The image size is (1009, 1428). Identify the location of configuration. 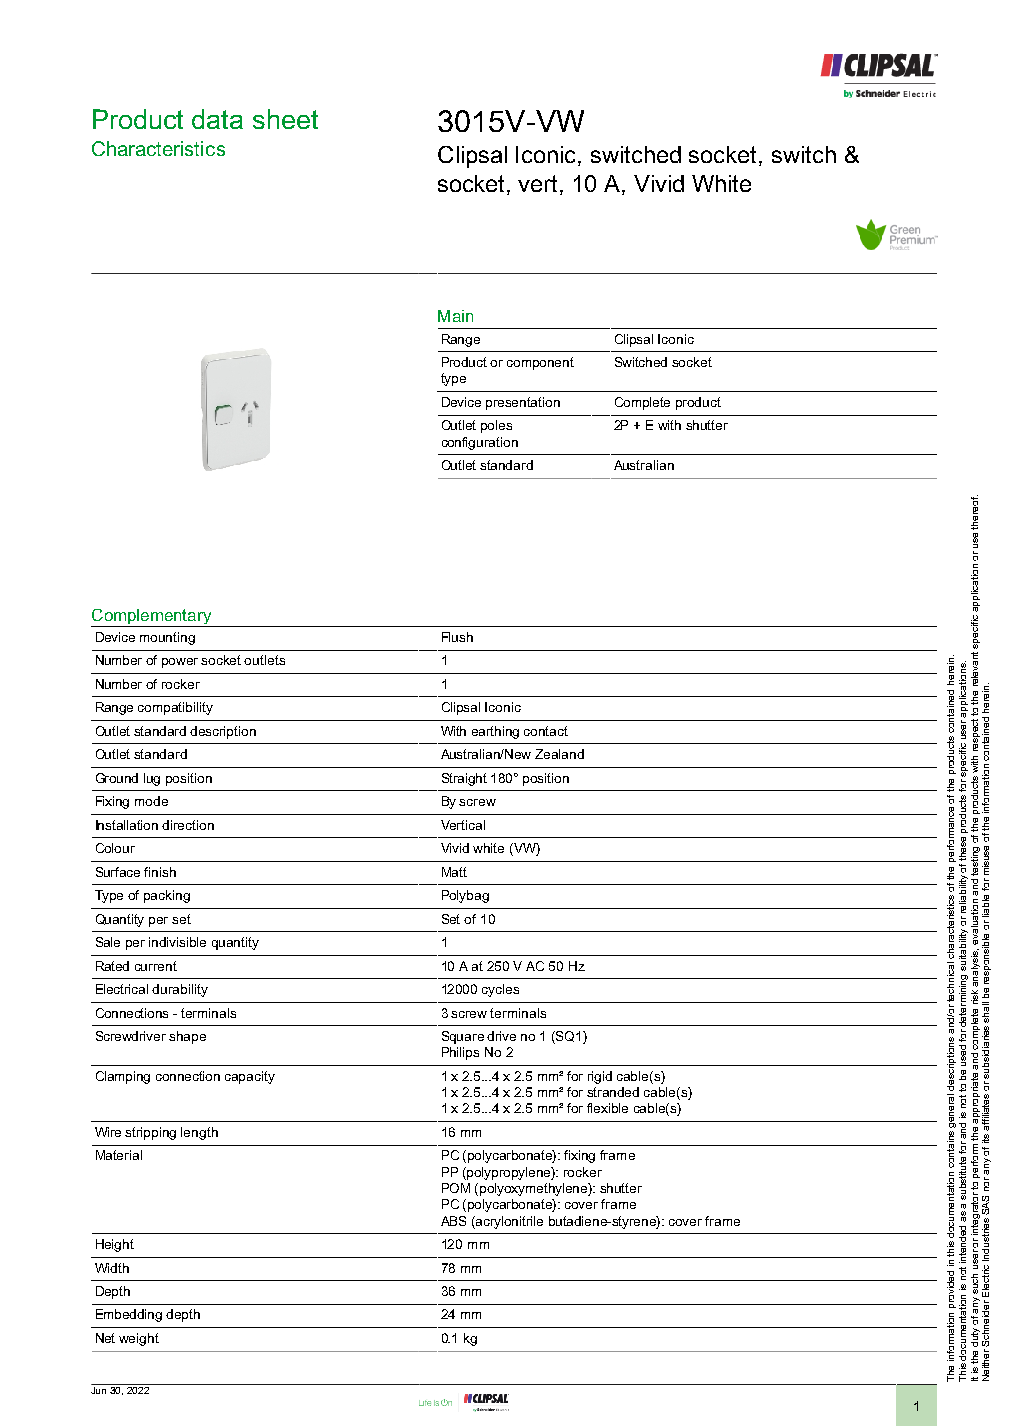
(480, 443).
